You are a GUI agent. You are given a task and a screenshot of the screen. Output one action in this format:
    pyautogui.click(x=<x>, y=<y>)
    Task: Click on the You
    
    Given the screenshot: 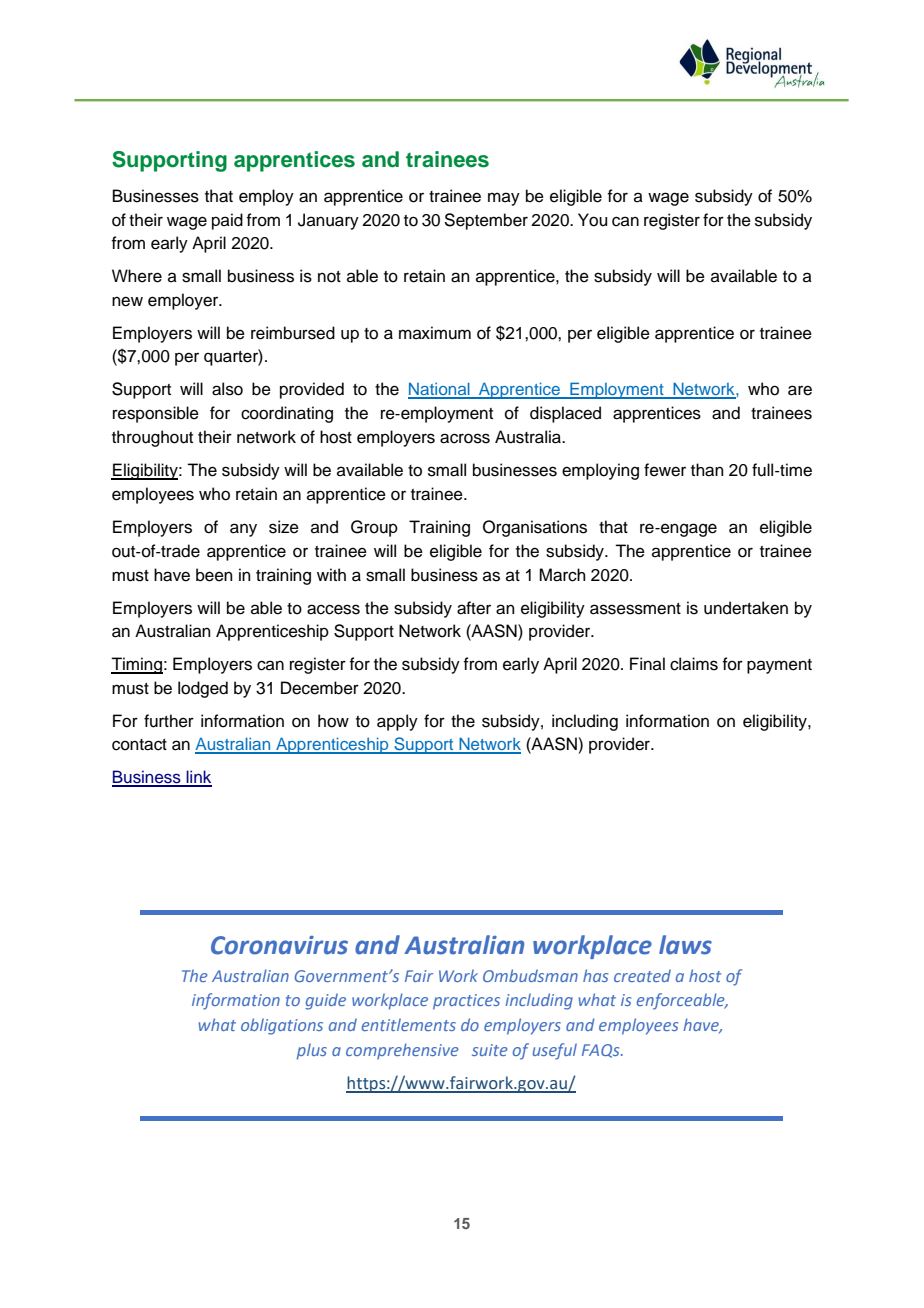 What is the action you would take?
    pyautogui.click(x=592, y=220)
